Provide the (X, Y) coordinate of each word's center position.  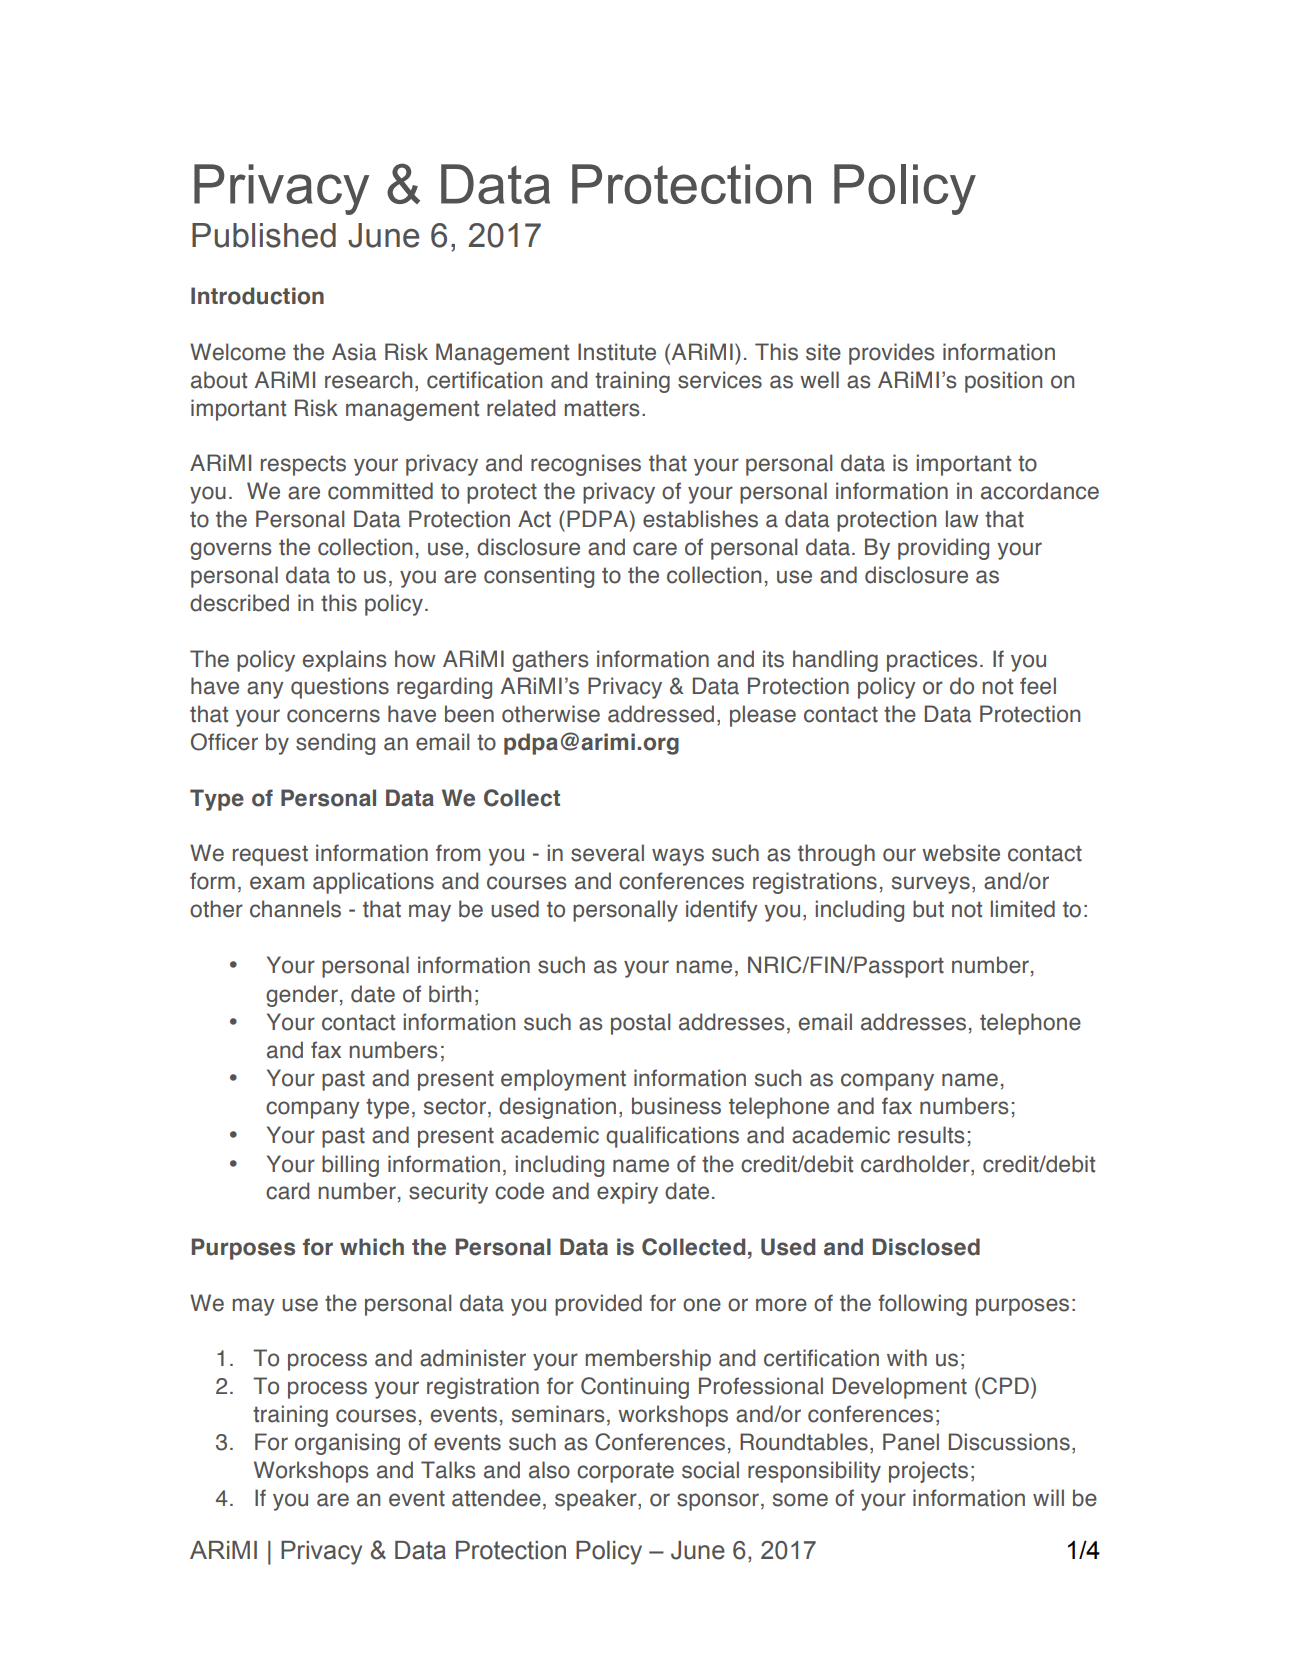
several (607, 853)
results (931, 1135)
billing (350, 1166)
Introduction (257, 296)
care (655, 549)
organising (347, 1444)
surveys (931, 885)
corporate (625, 1472)
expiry (627, 1193)
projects (928, 1472)
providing (943, 549)
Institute (617, 352)
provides (892, 354)
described (239, 603)
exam (277, 883)
